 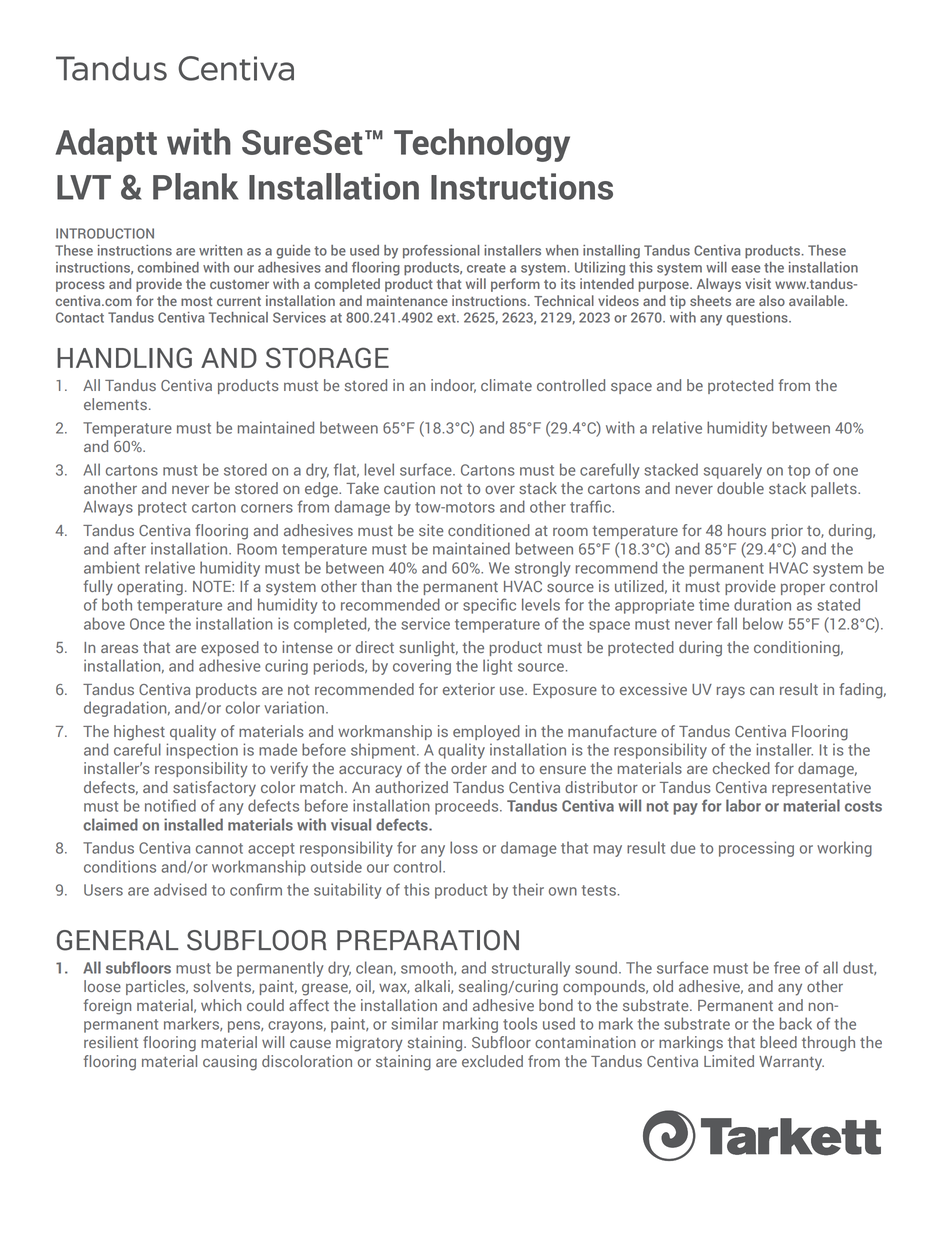 What do you see at coordinates (111, 1042) in the image?
I see `resilient` at bounding box center [111, 1042].
